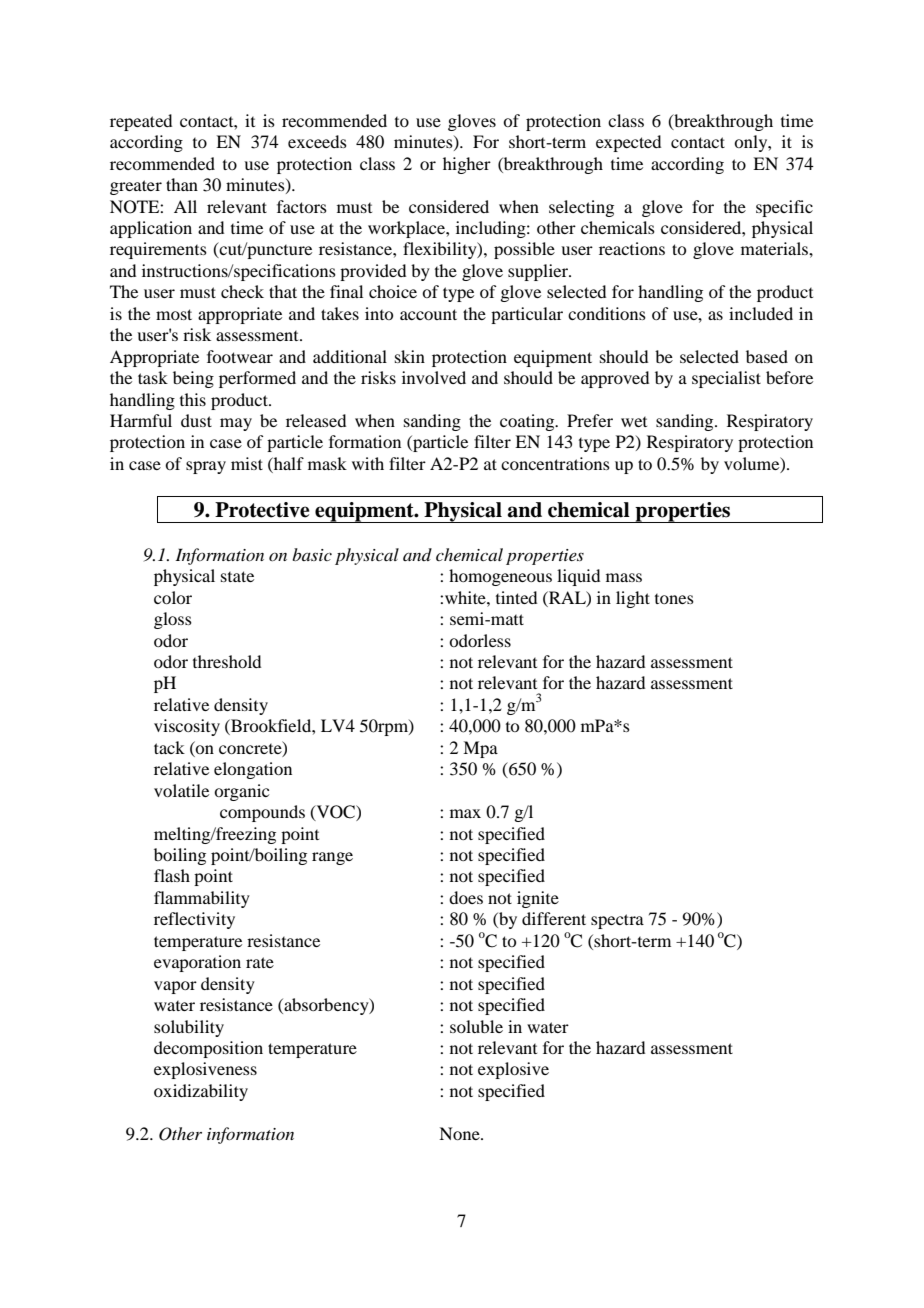  What do you see at coordinates (628, 143) in the screenshot?
I see `expected` at bounding box center [628, 143].
